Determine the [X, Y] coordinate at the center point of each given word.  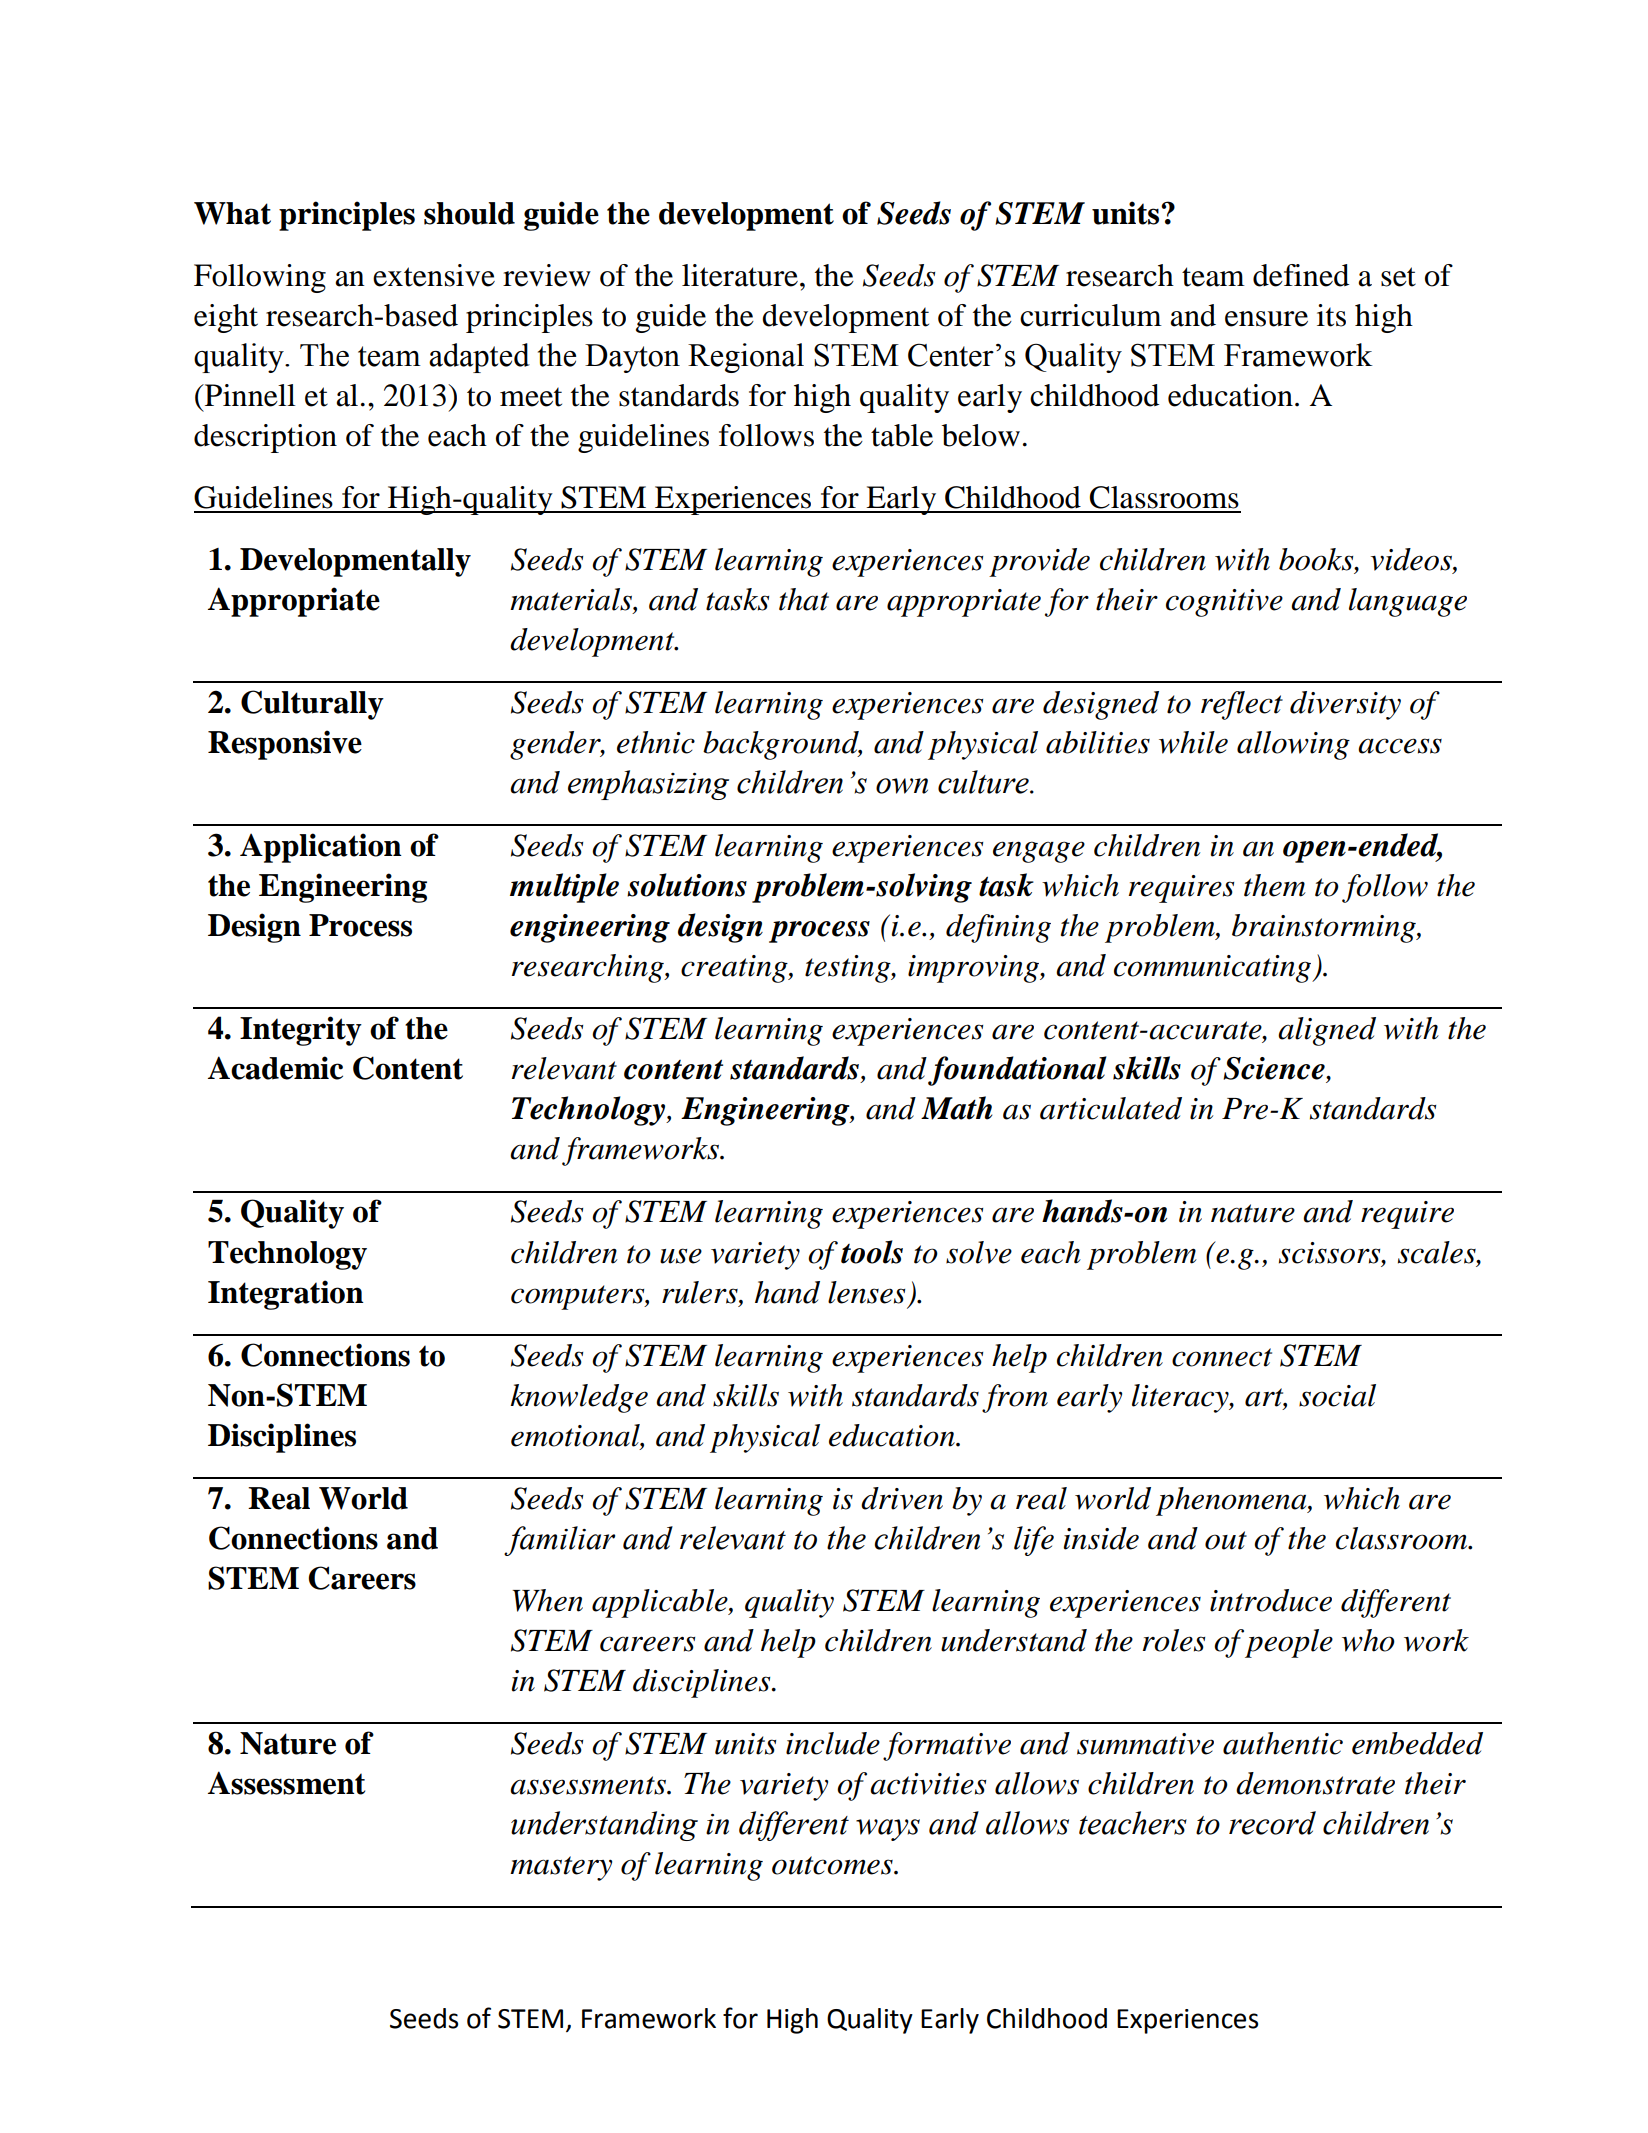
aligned [1327, 1031]
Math [956, 1108]
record [1272, 1823]
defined [1301, 275]
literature [740, 275]
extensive [434, 275]
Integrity [301, 1031]
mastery [561, 1868]
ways [888, 1830]
